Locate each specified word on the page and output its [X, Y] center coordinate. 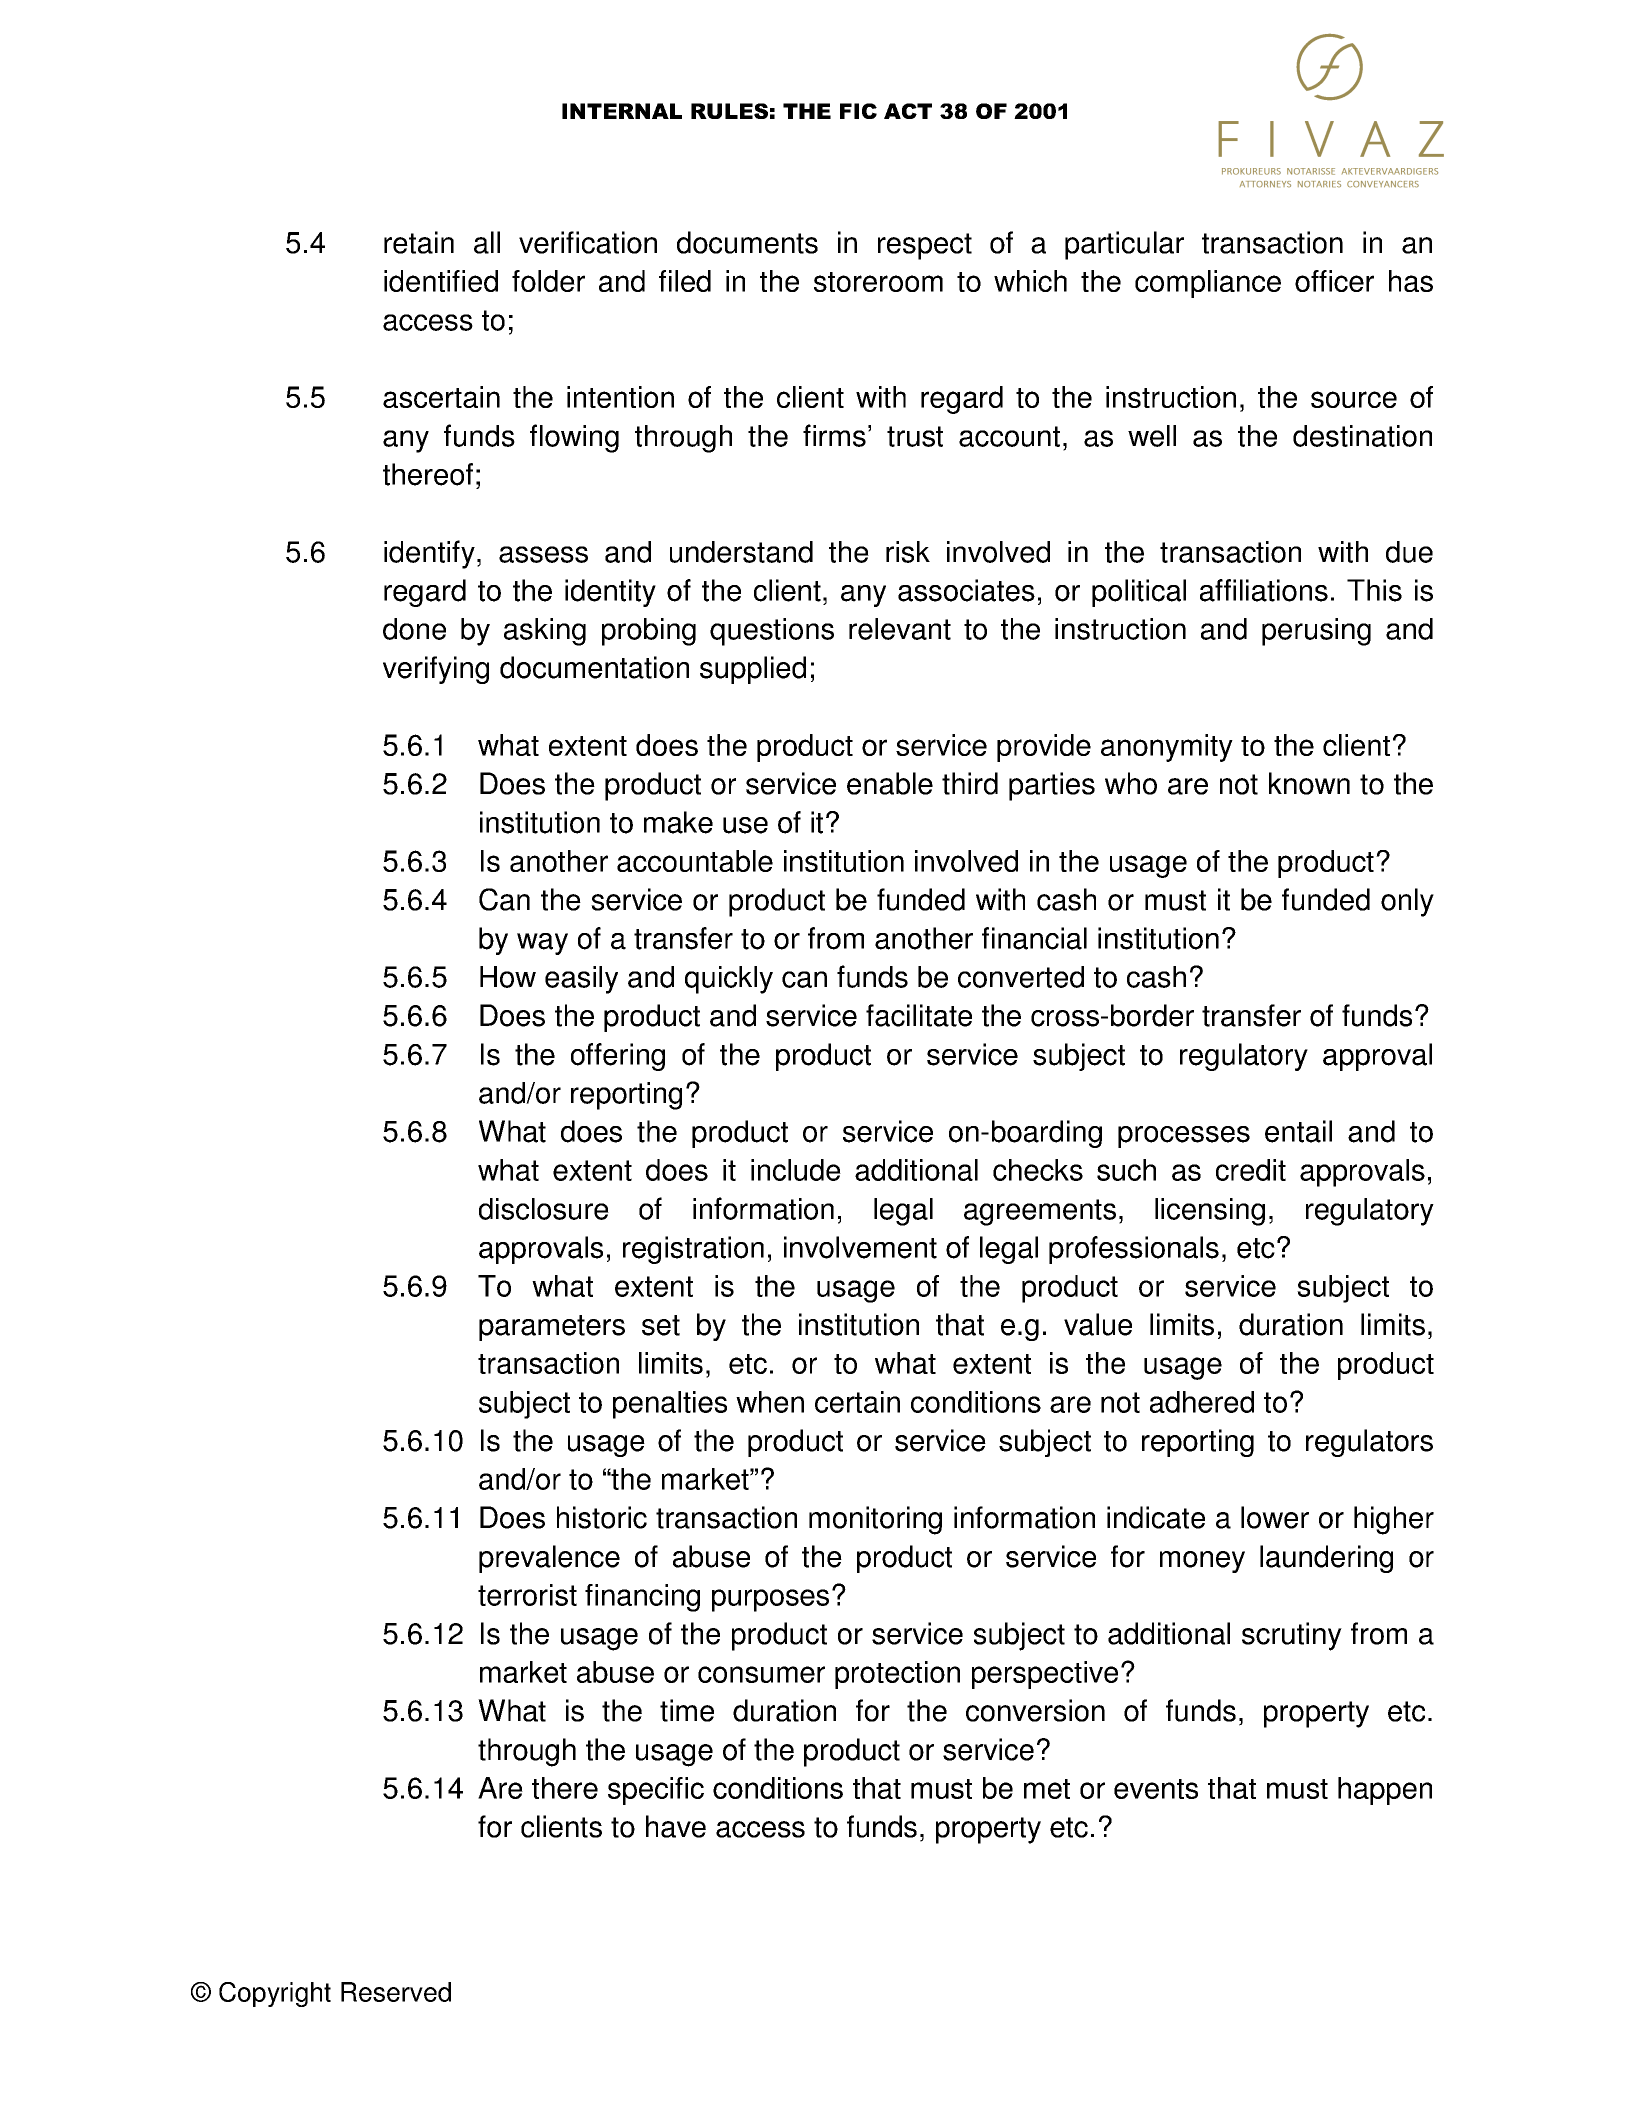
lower [1275, 1517]
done [414, 629]
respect [925, 246]
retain [419, 242]
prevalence [549, 1559]
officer [1334, 281]
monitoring [875, 1520]
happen [1385, 1791]
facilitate [919, 1015]
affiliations [1264, 590]
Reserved [396, 1992]
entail [1298, 1131]
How [508, 977]
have [676, 1826]
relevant [900, 629]
